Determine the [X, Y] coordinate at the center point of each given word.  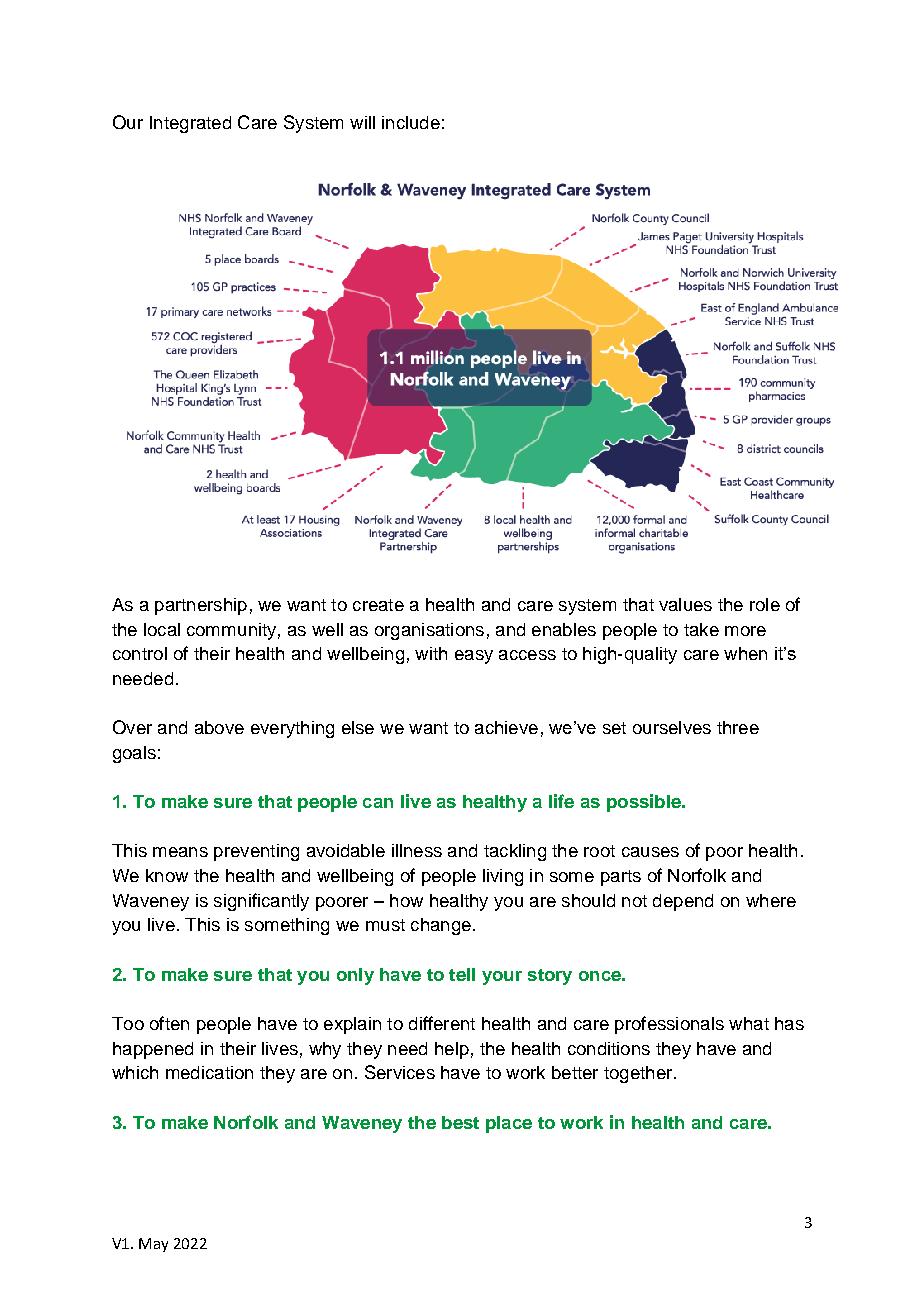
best [460, 1122]
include [411, 122]
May [153, 1245]
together [639, 1074]
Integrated [190, 124]
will [362, 122]
